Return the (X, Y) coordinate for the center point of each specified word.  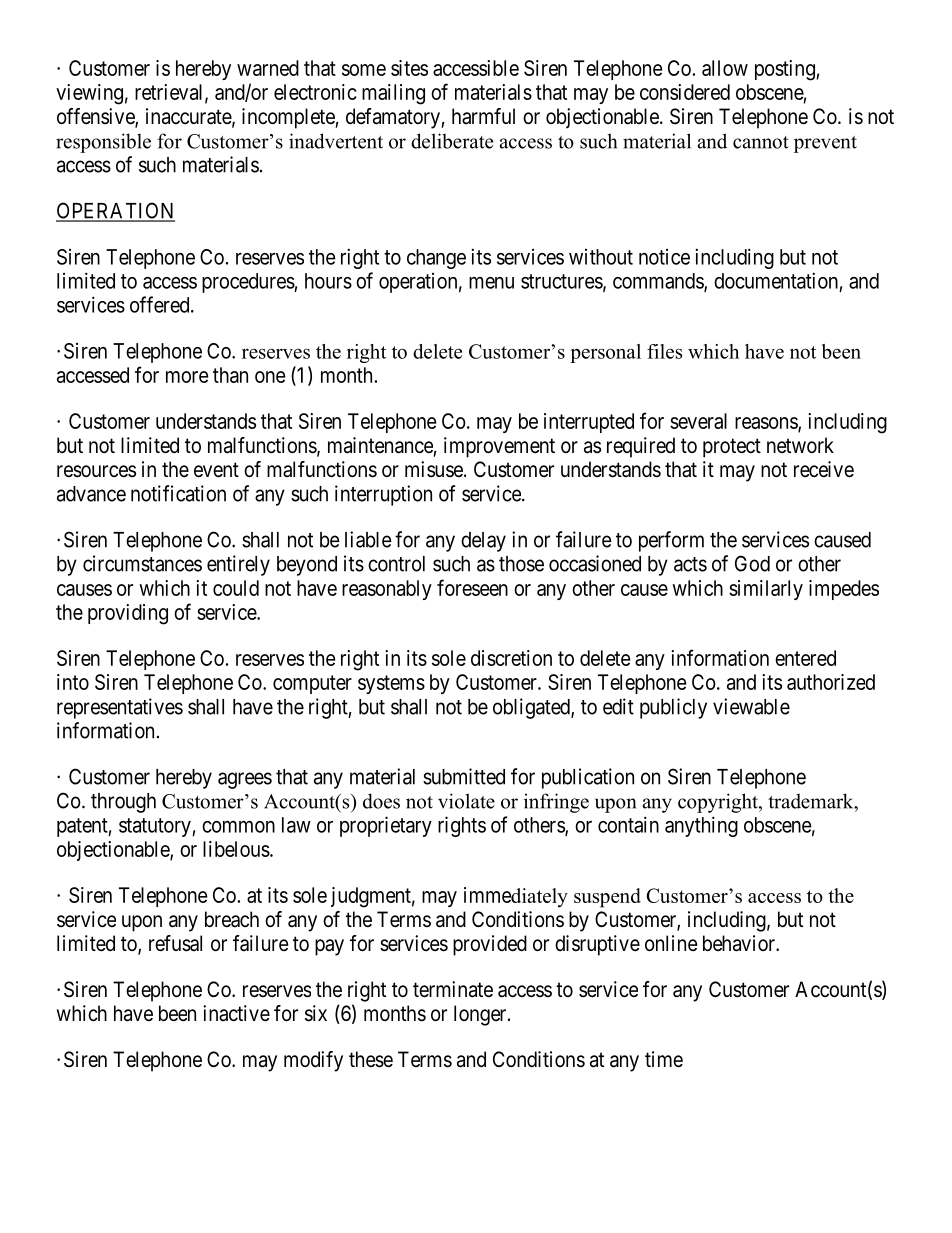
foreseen (472, 587)
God (752, 563)
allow (725, 68)
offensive (96, 117)
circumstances (142, 563)
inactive (236, 1013)
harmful (483, 116)
